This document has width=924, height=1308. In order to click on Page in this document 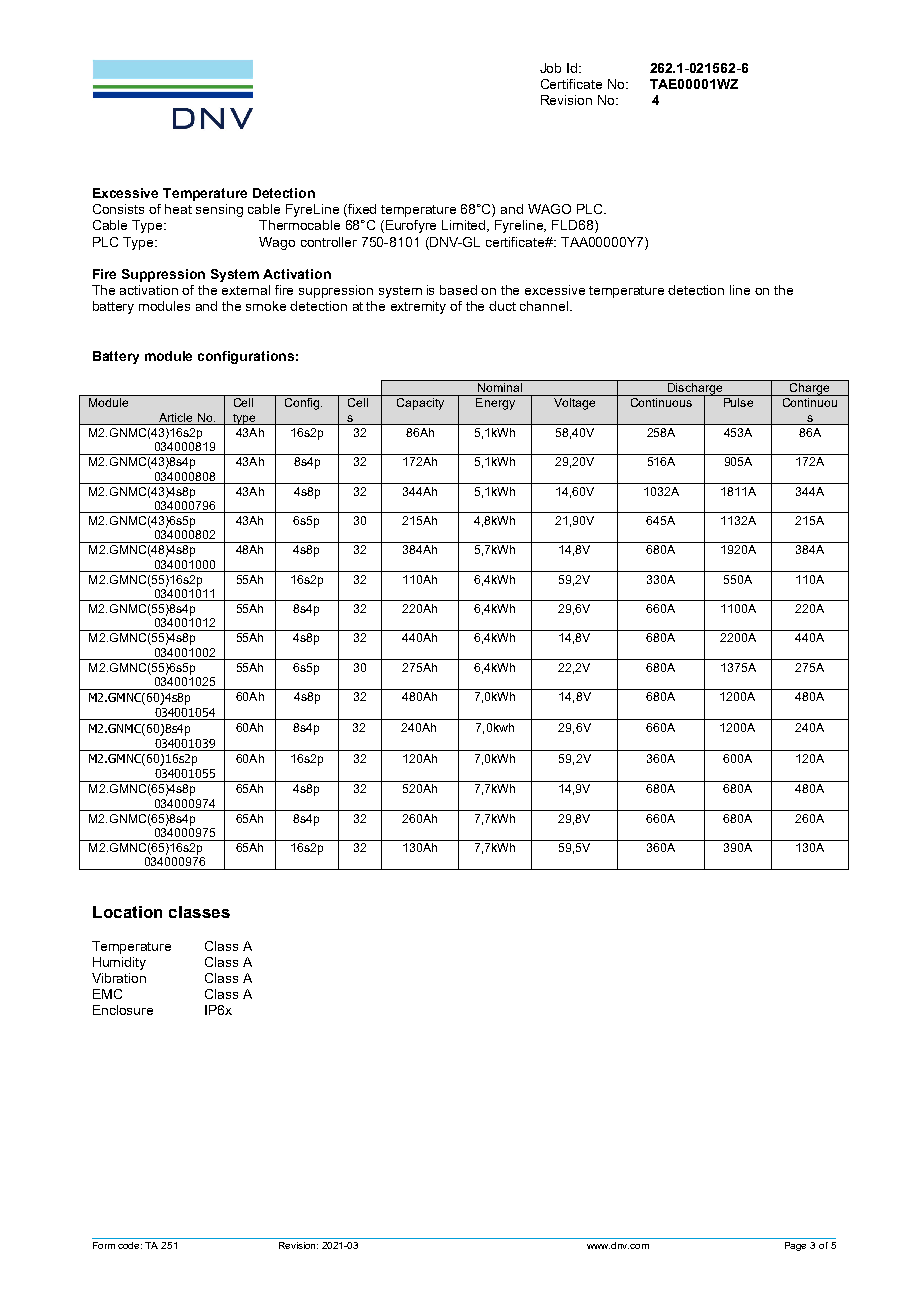, I will do `click(795, 1246)`.
